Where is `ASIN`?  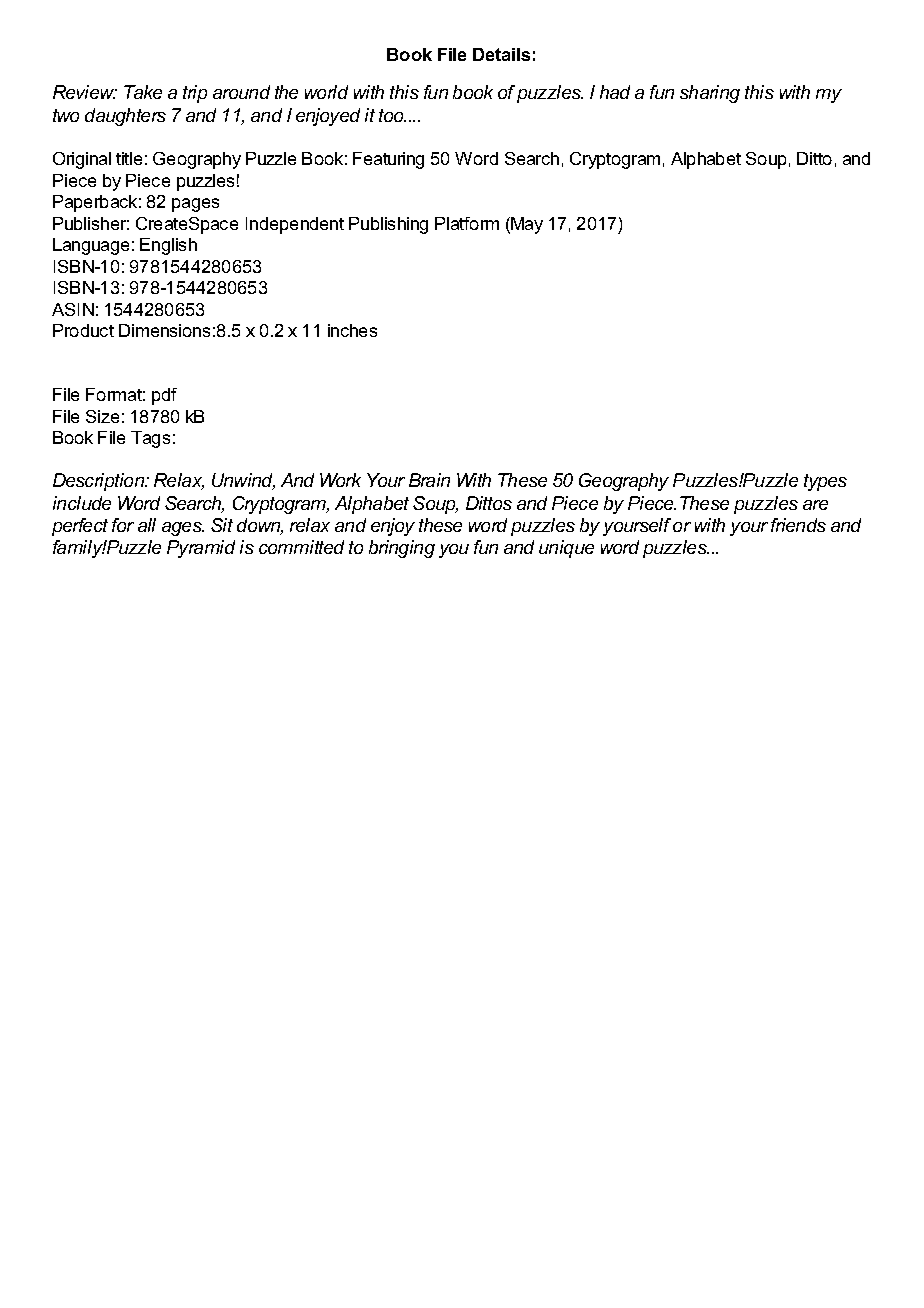 ASIN is located at coordinates (73, 309).
